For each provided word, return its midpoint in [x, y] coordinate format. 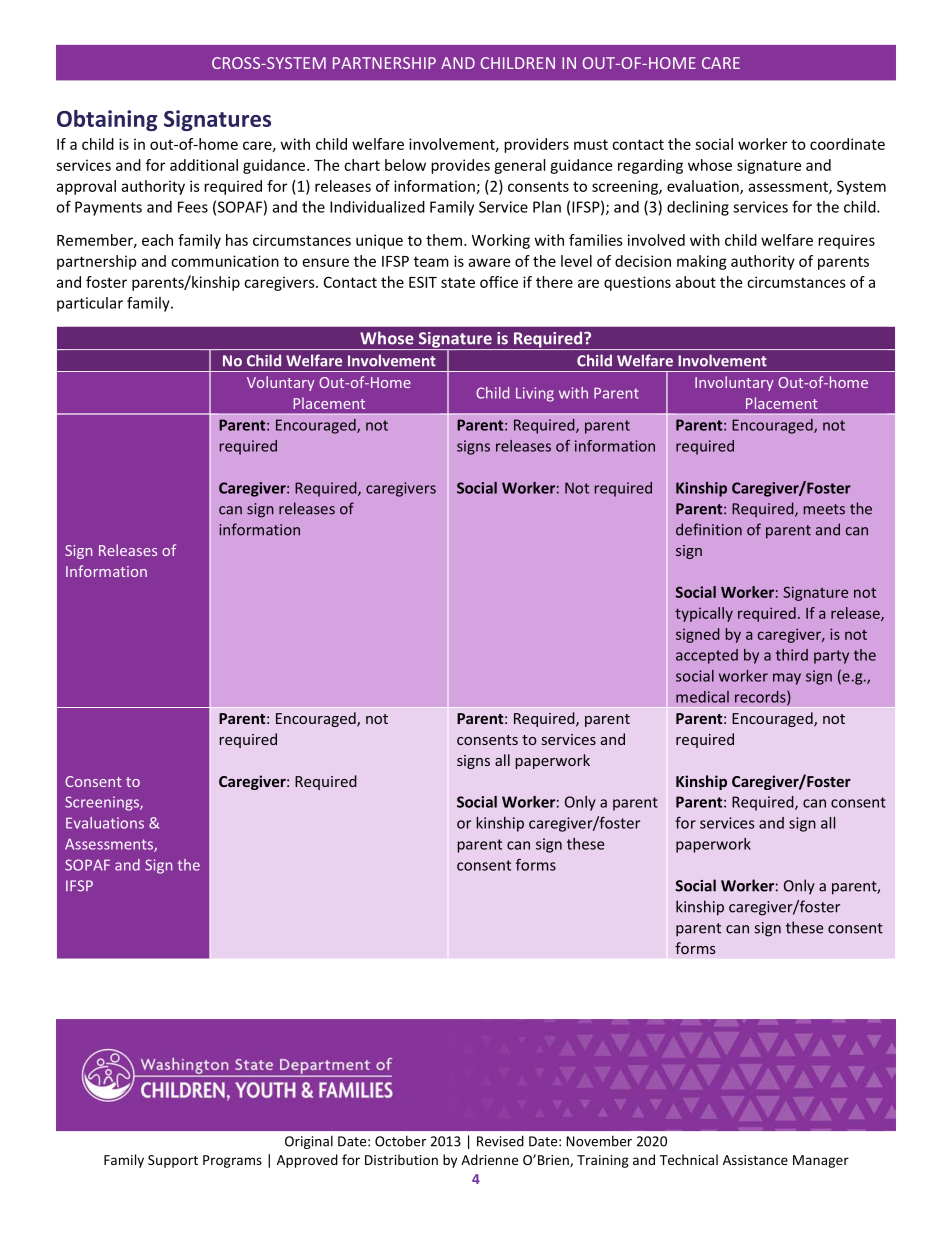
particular [90, 304]
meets [824, 509]
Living [535, 394]
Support [173, 1161]
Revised [500, 1141]
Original [309, 1142]
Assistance [755, 1160]
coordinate [847, 144]
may [787, 679]
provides [460, 166]
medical [702, 697]
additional [204, 165]
